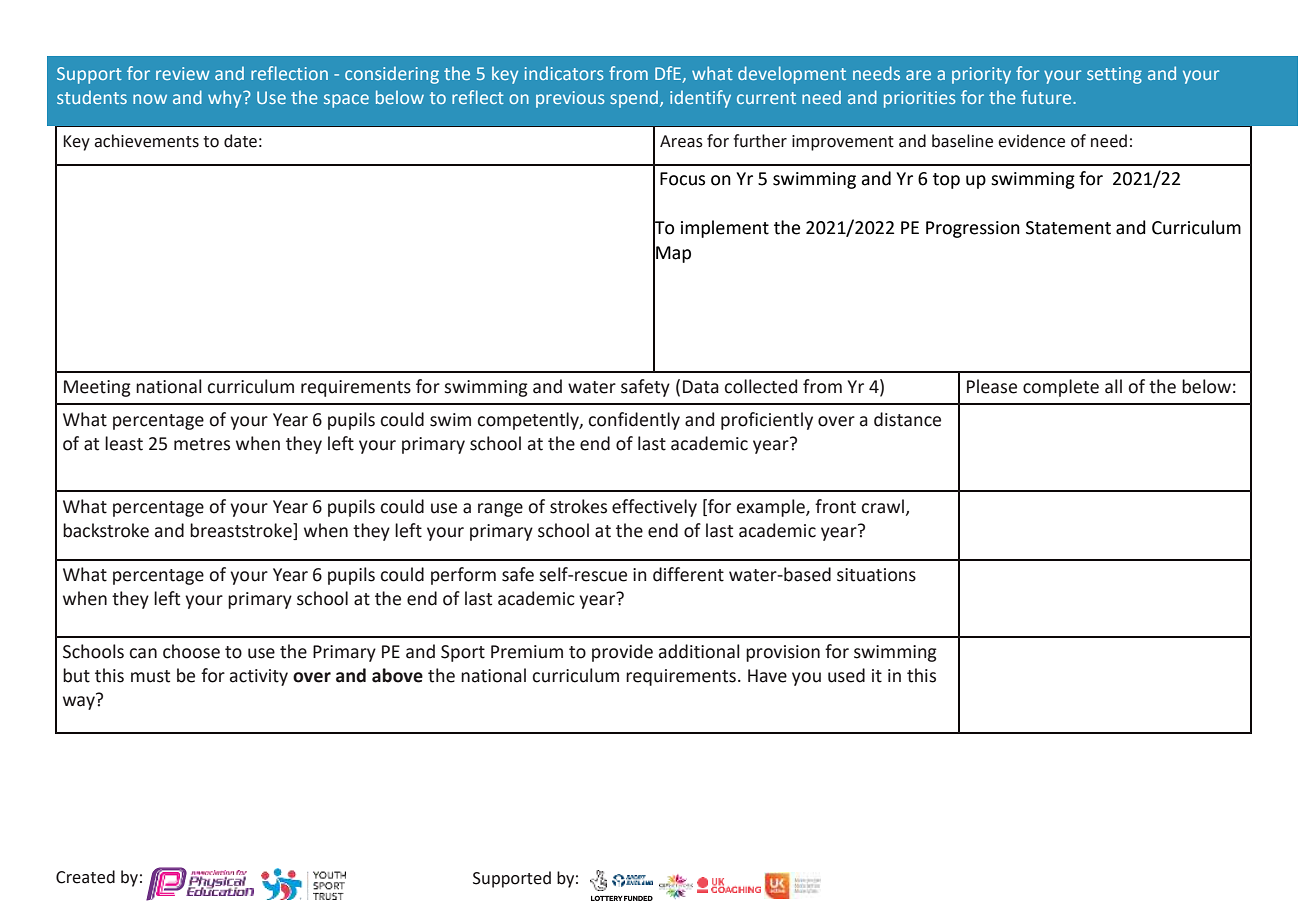 This image has height=924, width=1307. What do you see at coordinates (85, 877) in the image?
I see `Created` at bounding box center [85, 877].
